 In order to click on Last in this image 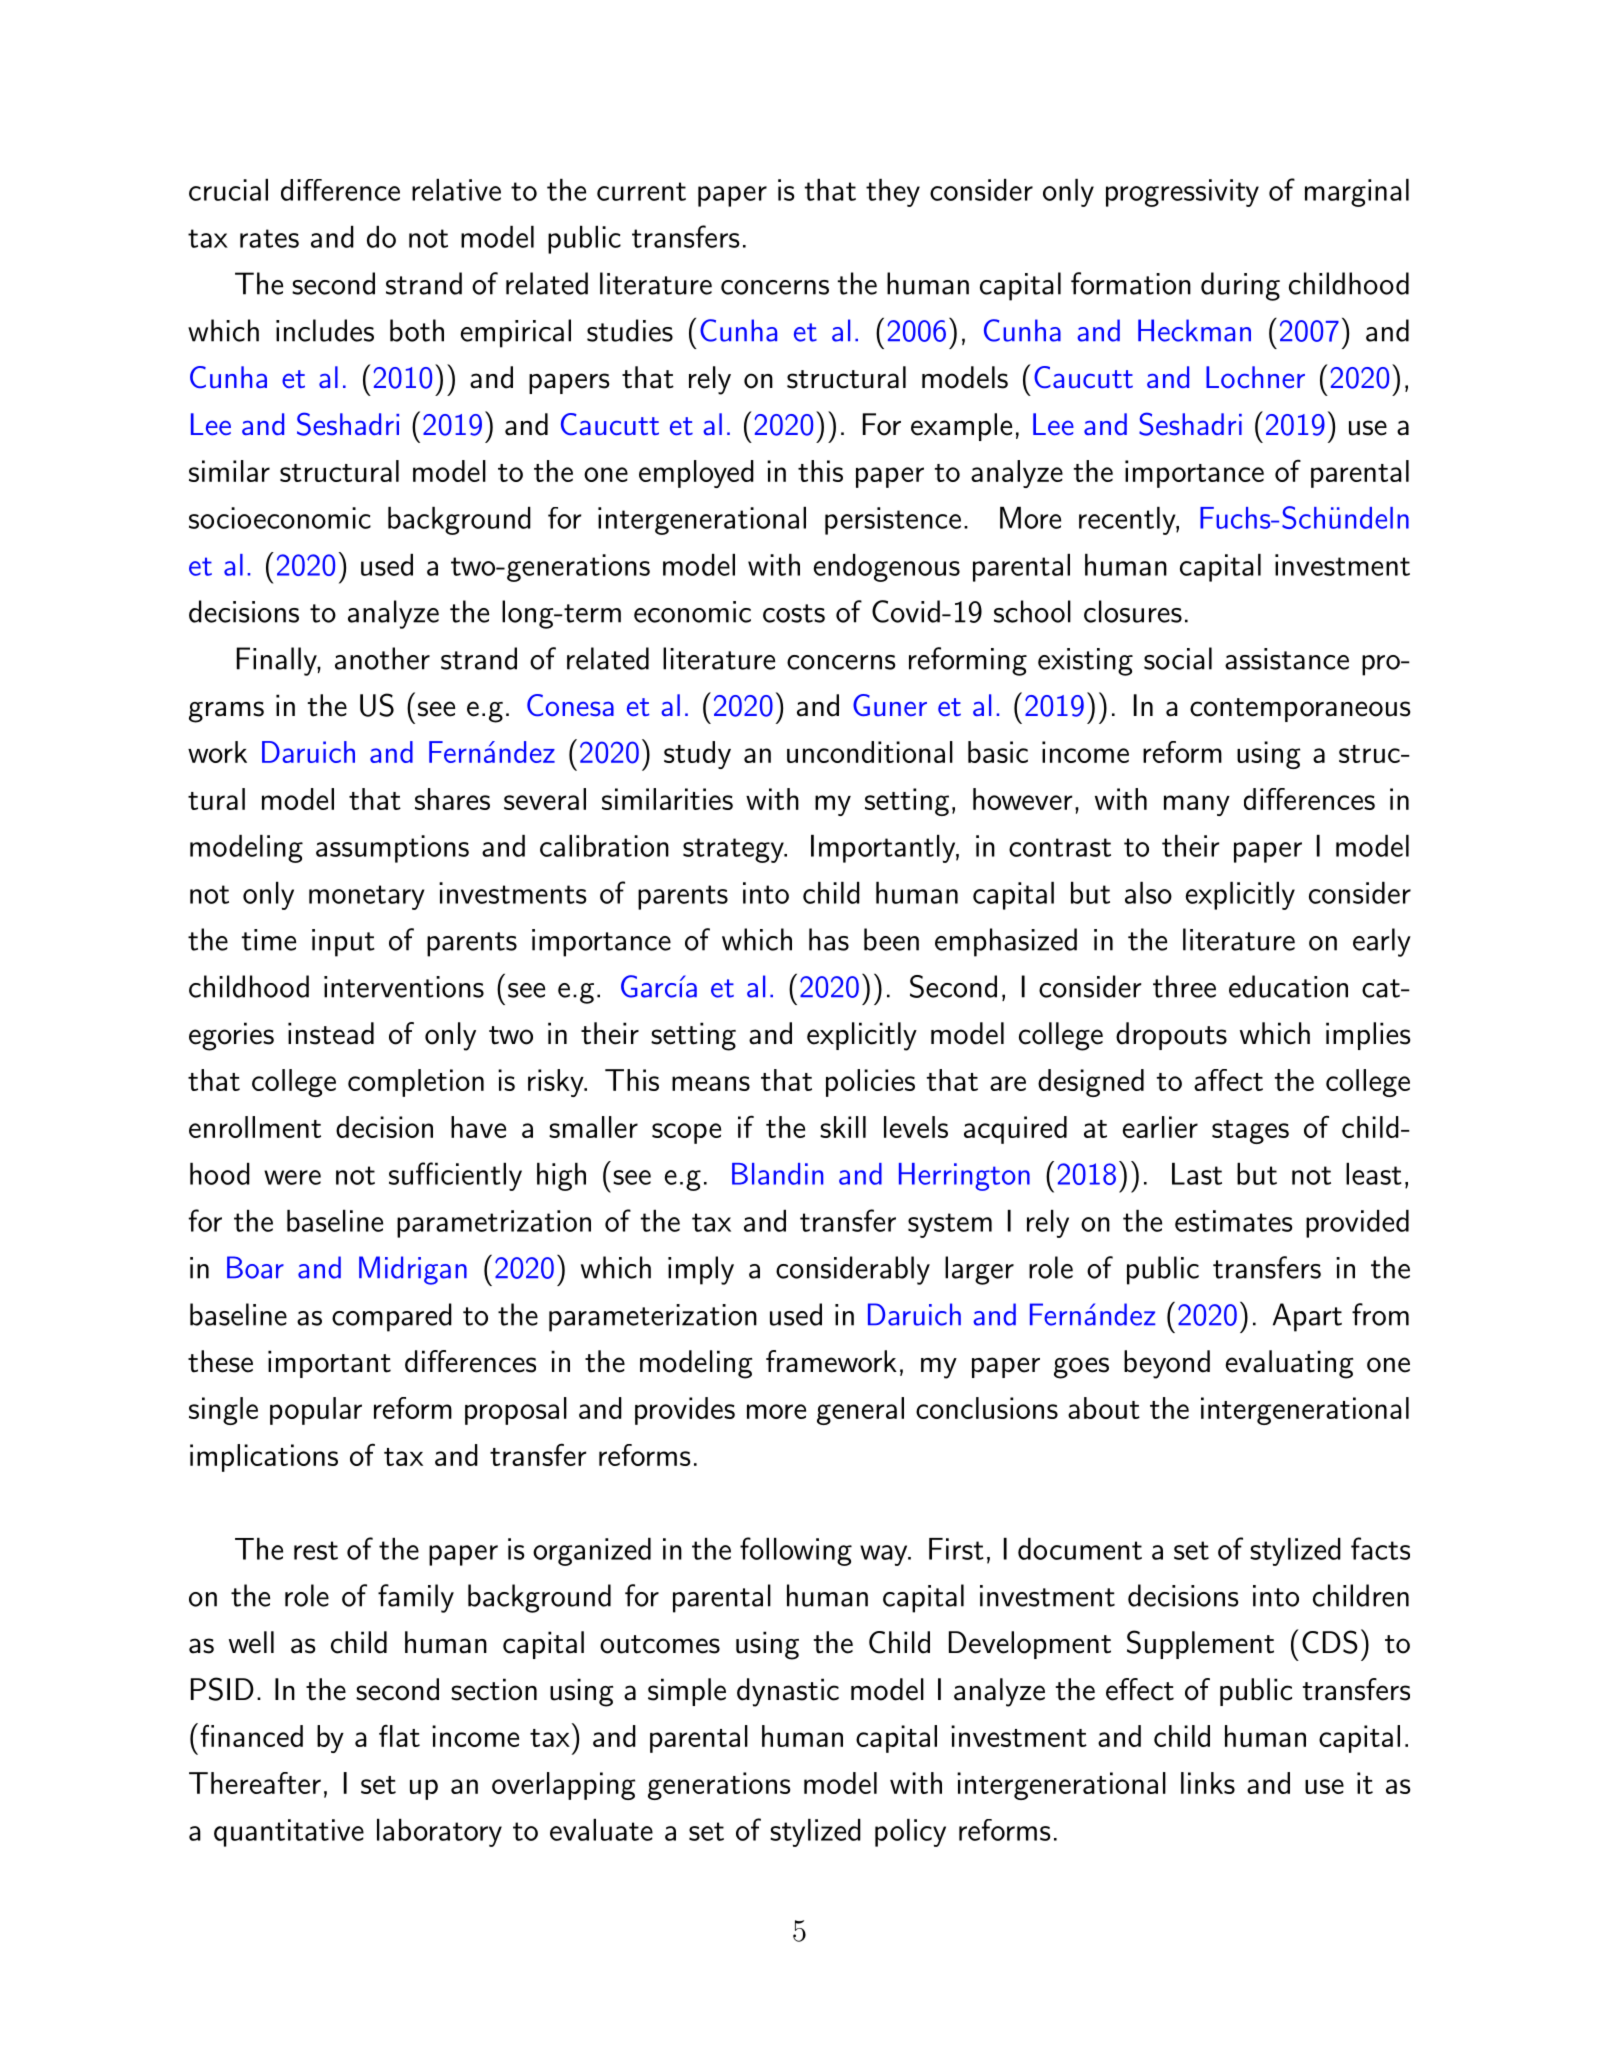, I will do `click(1197, 1174)`.
